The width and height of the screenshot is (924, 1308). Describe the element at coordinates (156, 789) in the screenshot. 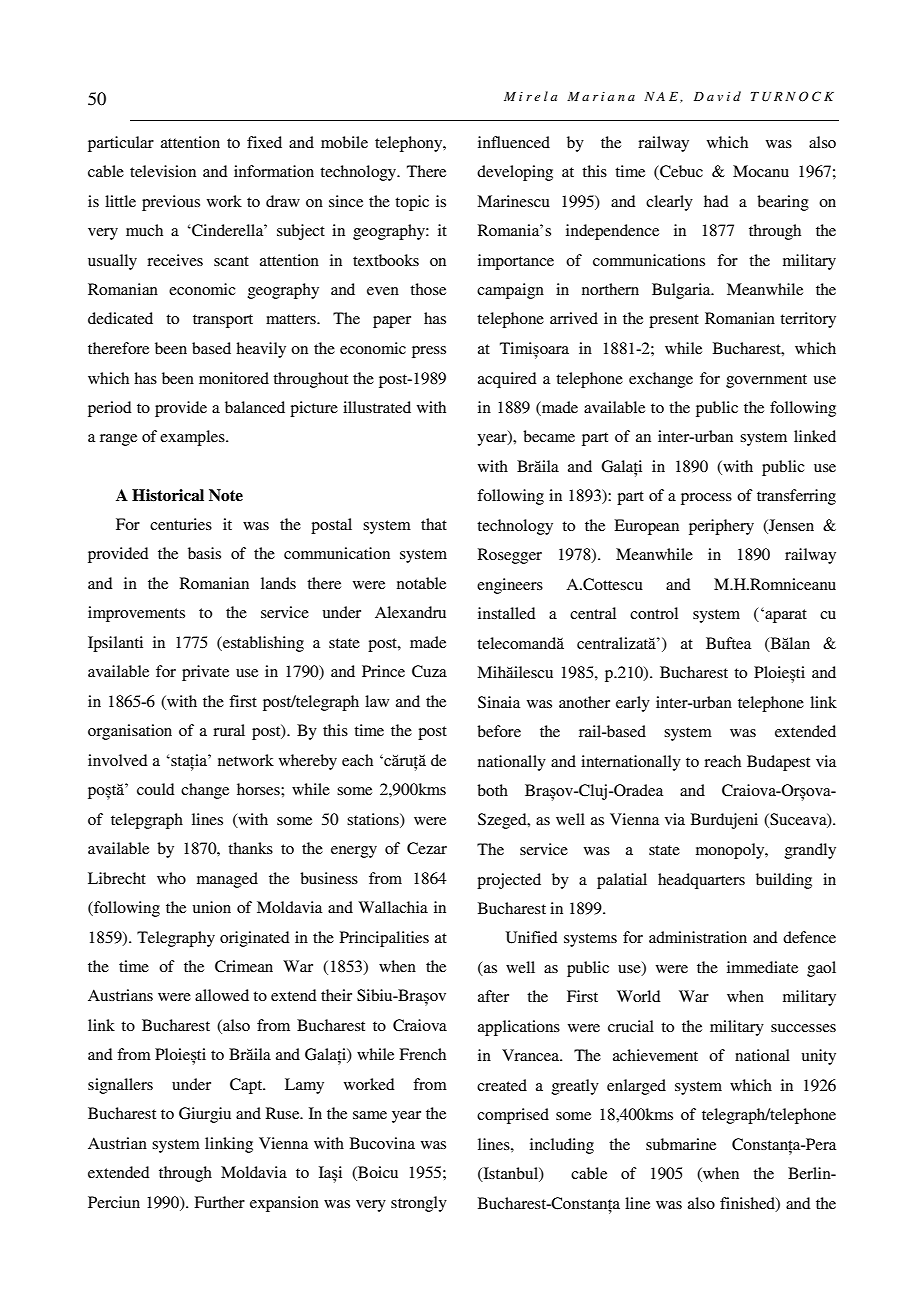

I see `could` at that location.
